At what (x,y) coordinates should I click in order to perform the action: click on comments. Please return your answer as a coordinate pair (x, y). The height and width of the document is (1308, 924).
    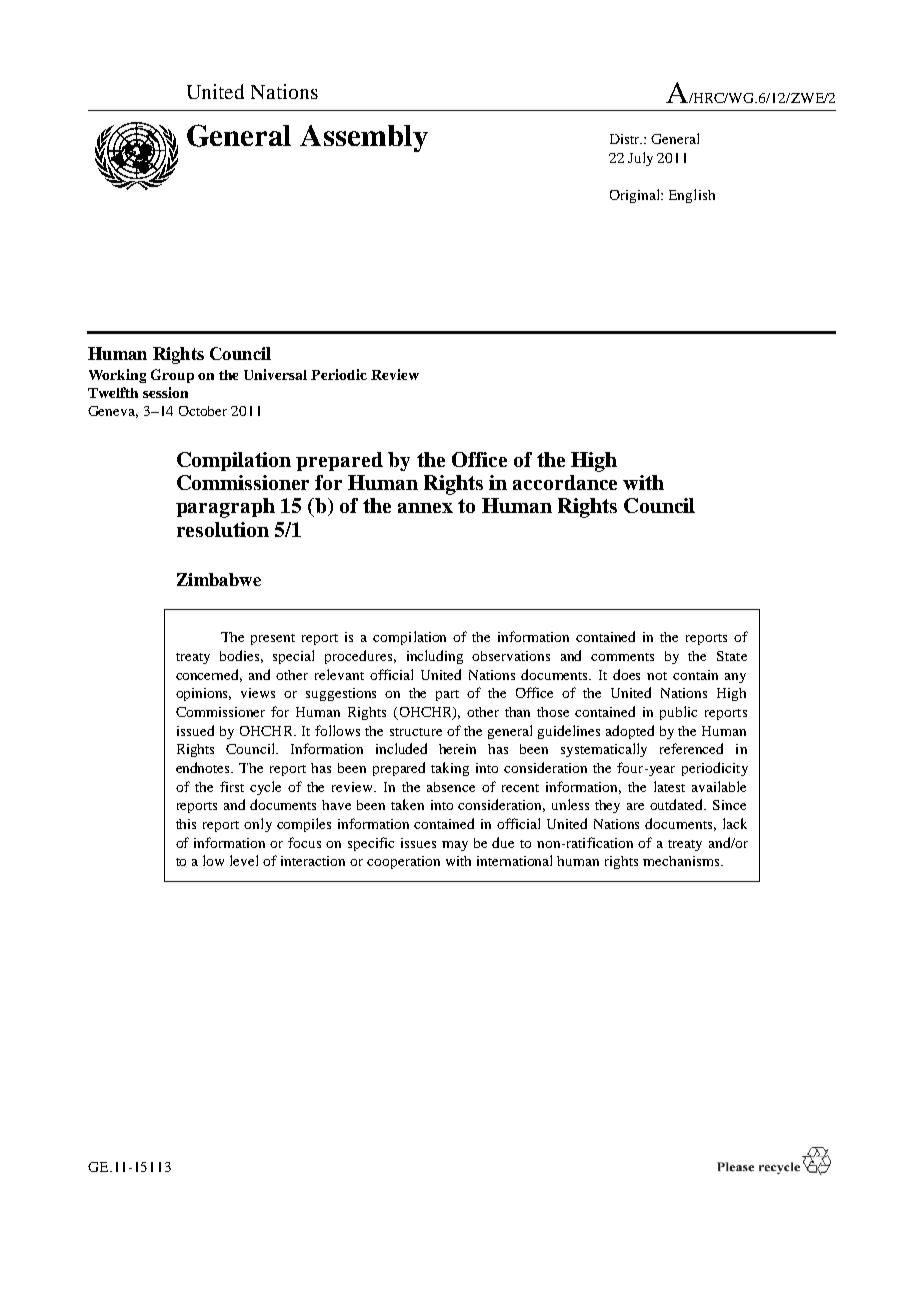
    Looking at the image, I should click on (622, 657).
